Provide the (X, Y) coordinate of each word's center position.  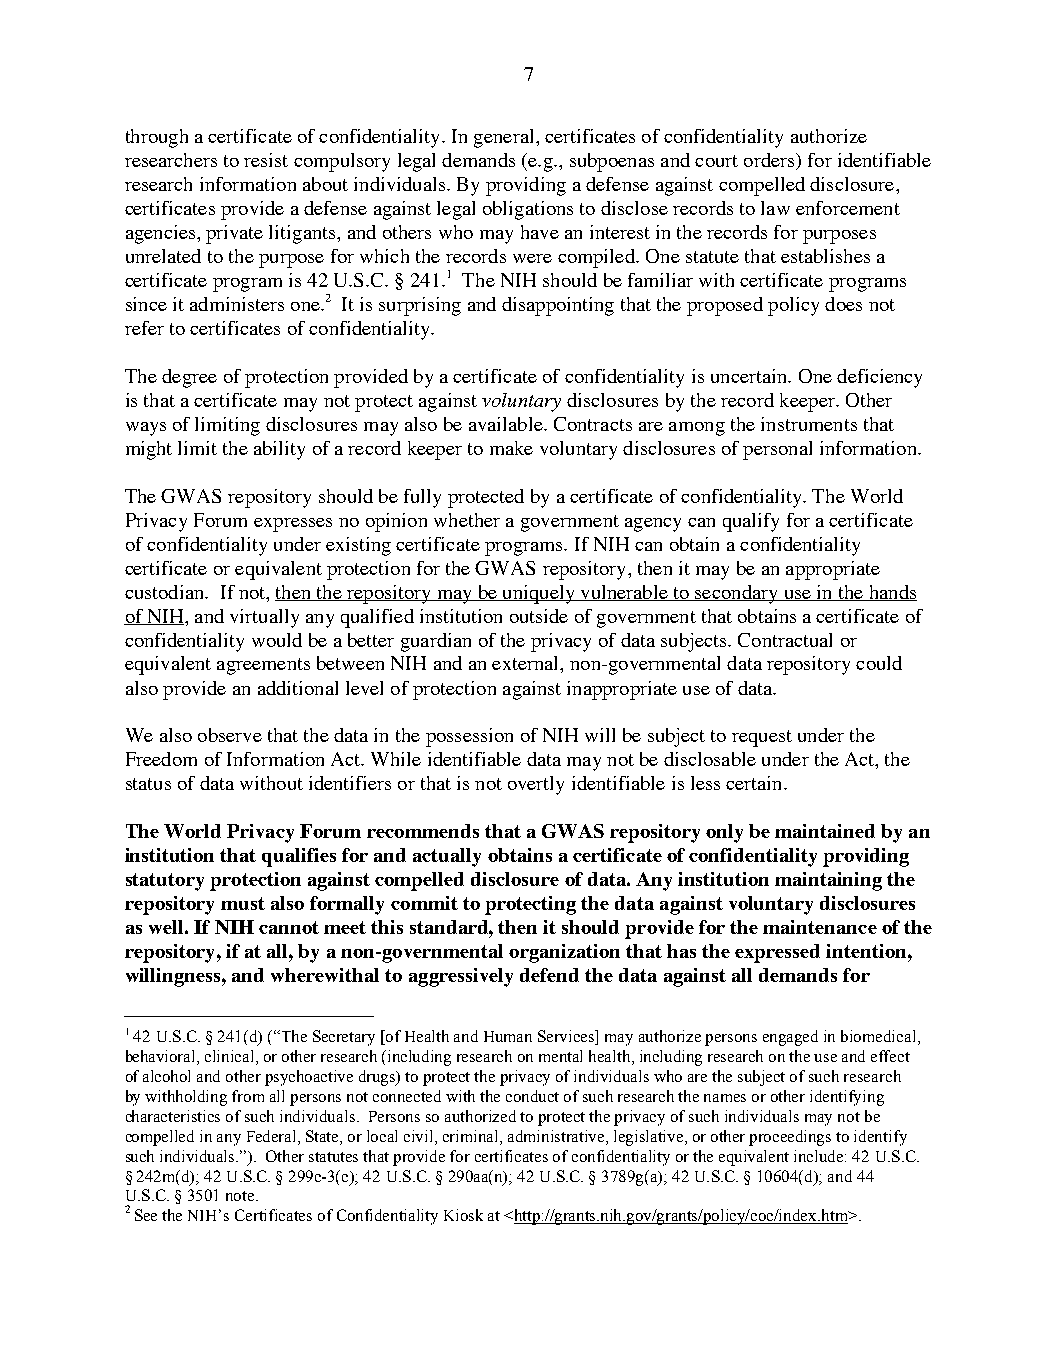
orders (770, 161)
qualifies (299, 857)
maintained (825, 831)
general (505, 138)
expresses (293, 525)
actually (447, 857)
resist (266, 160)
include (820, 1156)
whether (467, 520)
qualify (751, 522)
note (241, 1196)
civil (420, 1137)
